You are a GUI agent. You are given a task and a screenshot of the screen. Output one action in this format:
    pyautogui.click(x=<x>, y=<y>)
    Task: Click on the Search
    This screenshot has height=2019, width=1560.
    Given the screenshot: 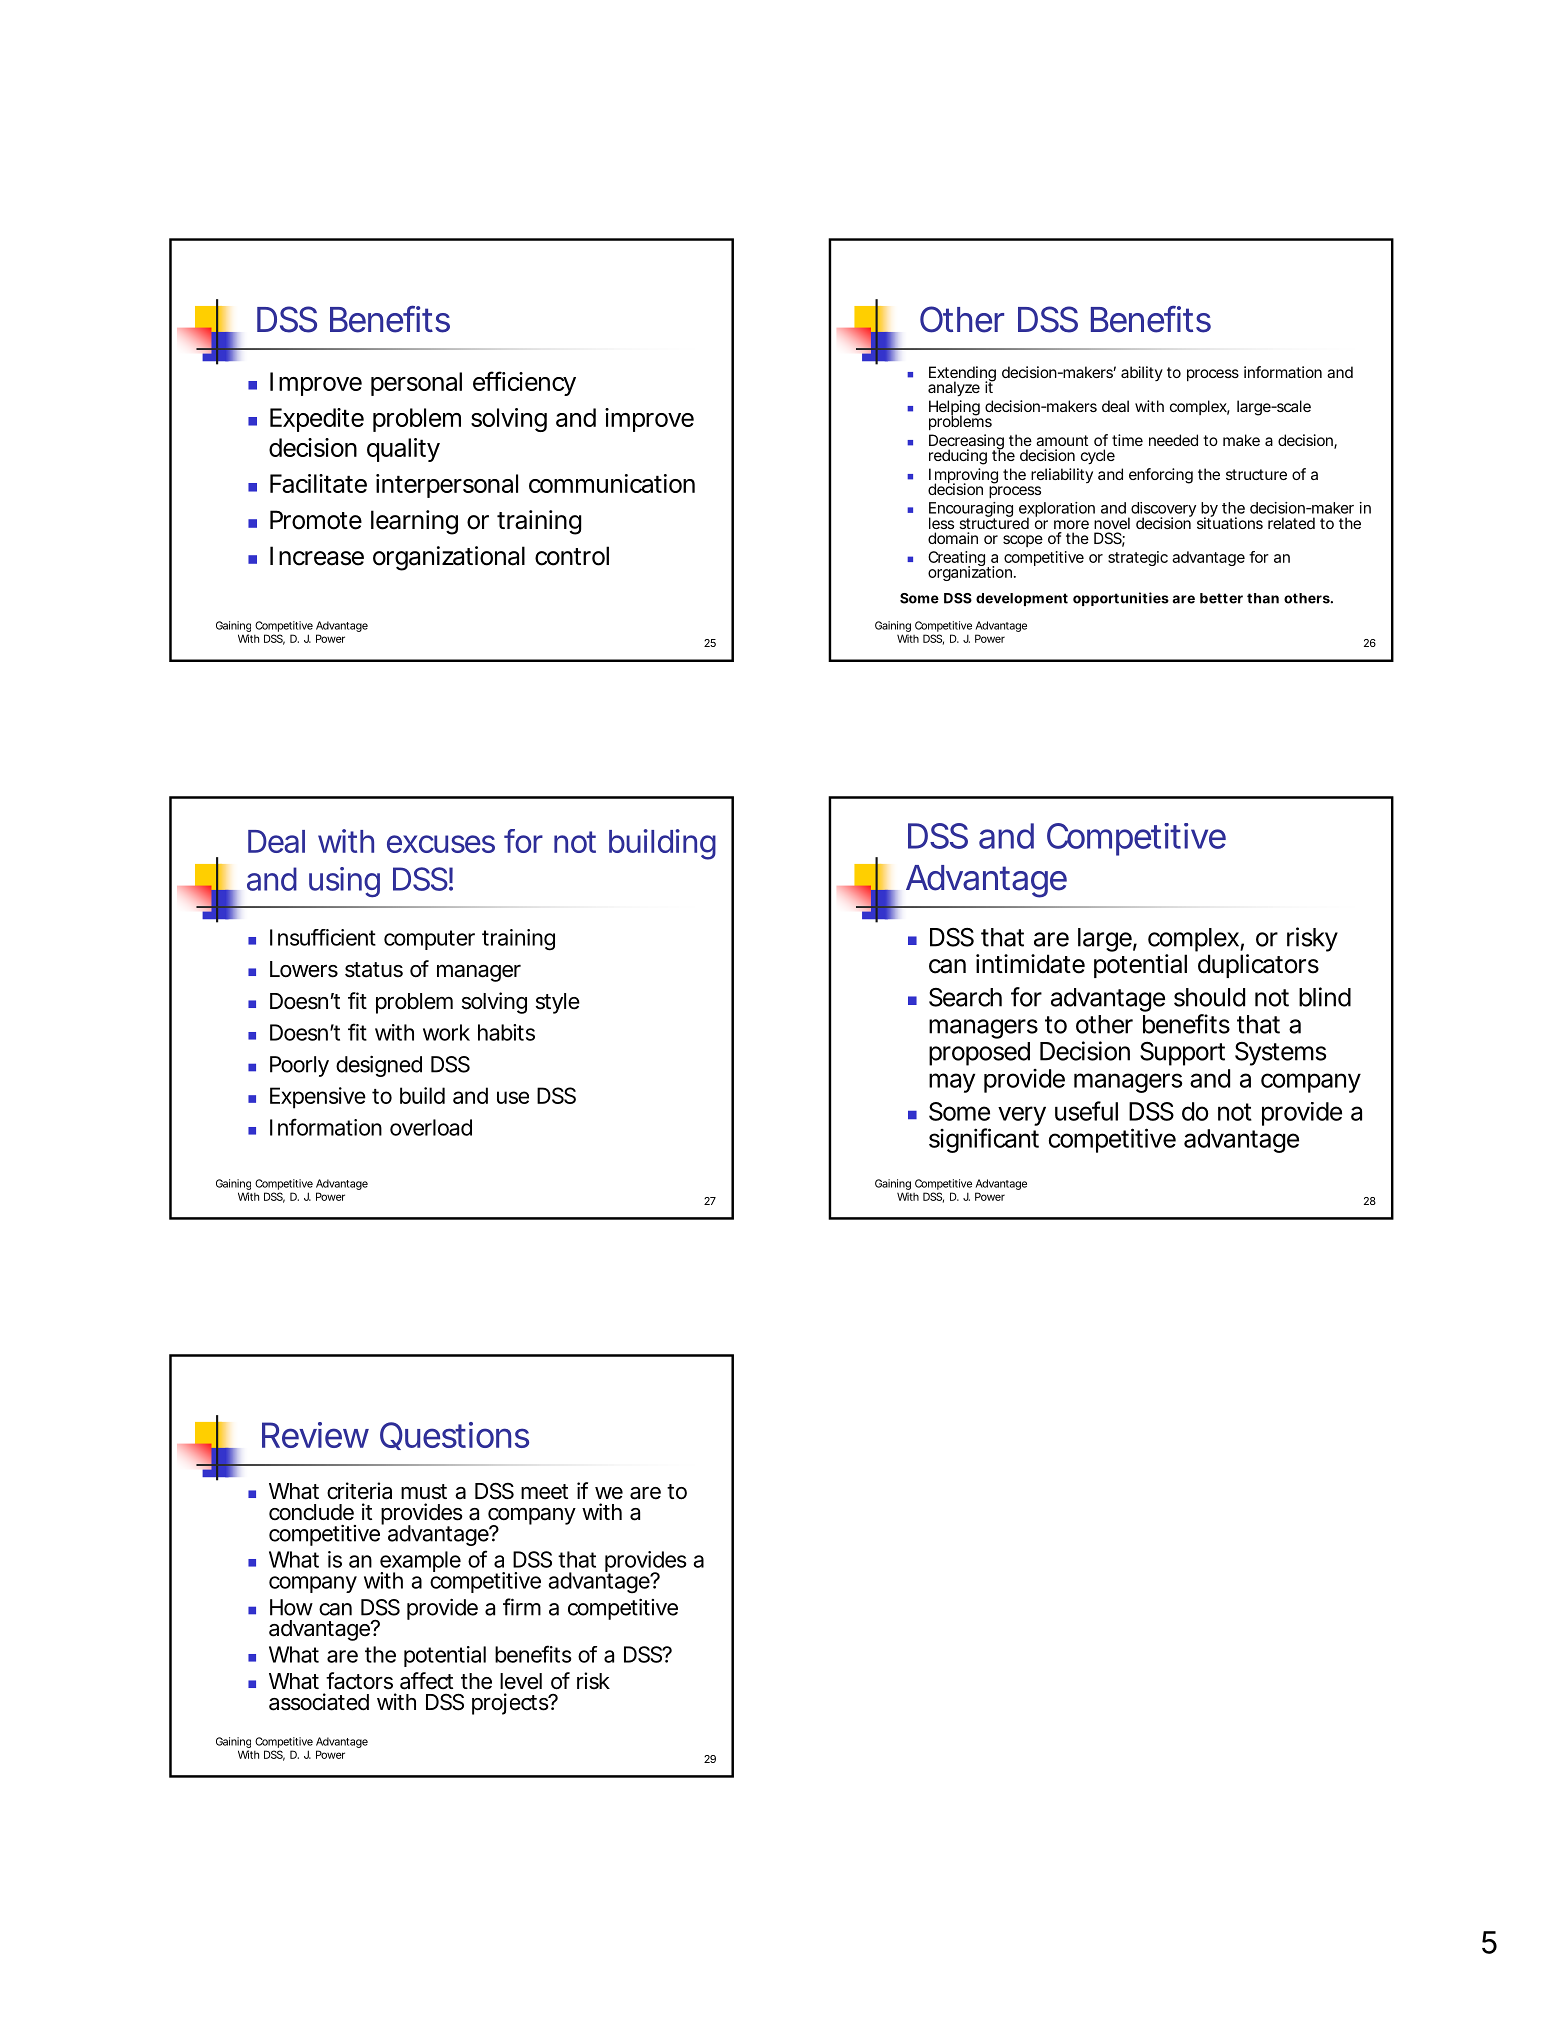 What is the action you would take?
    pyautogui.click(x=965, y=997)
